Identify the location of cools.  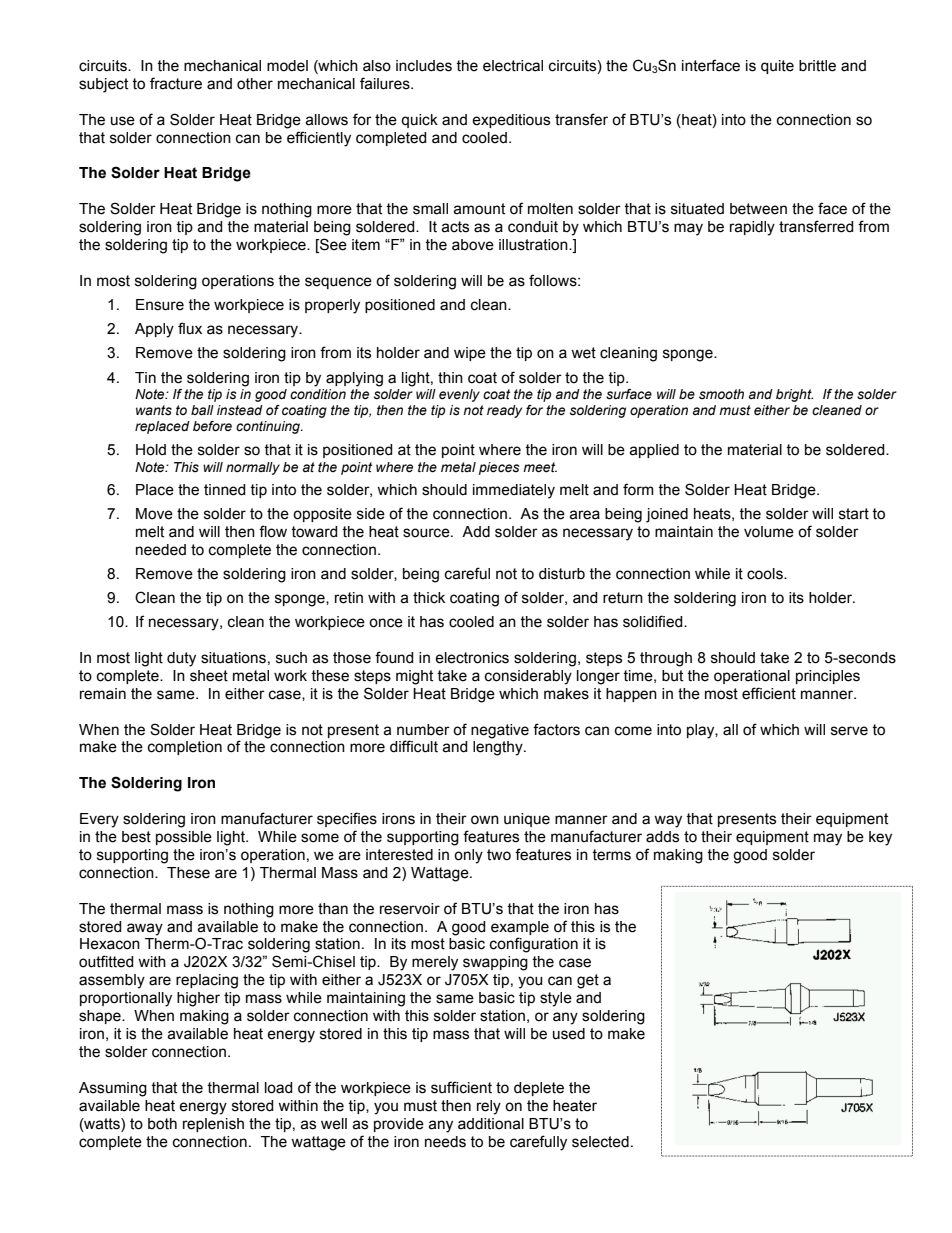
(766, 574).
